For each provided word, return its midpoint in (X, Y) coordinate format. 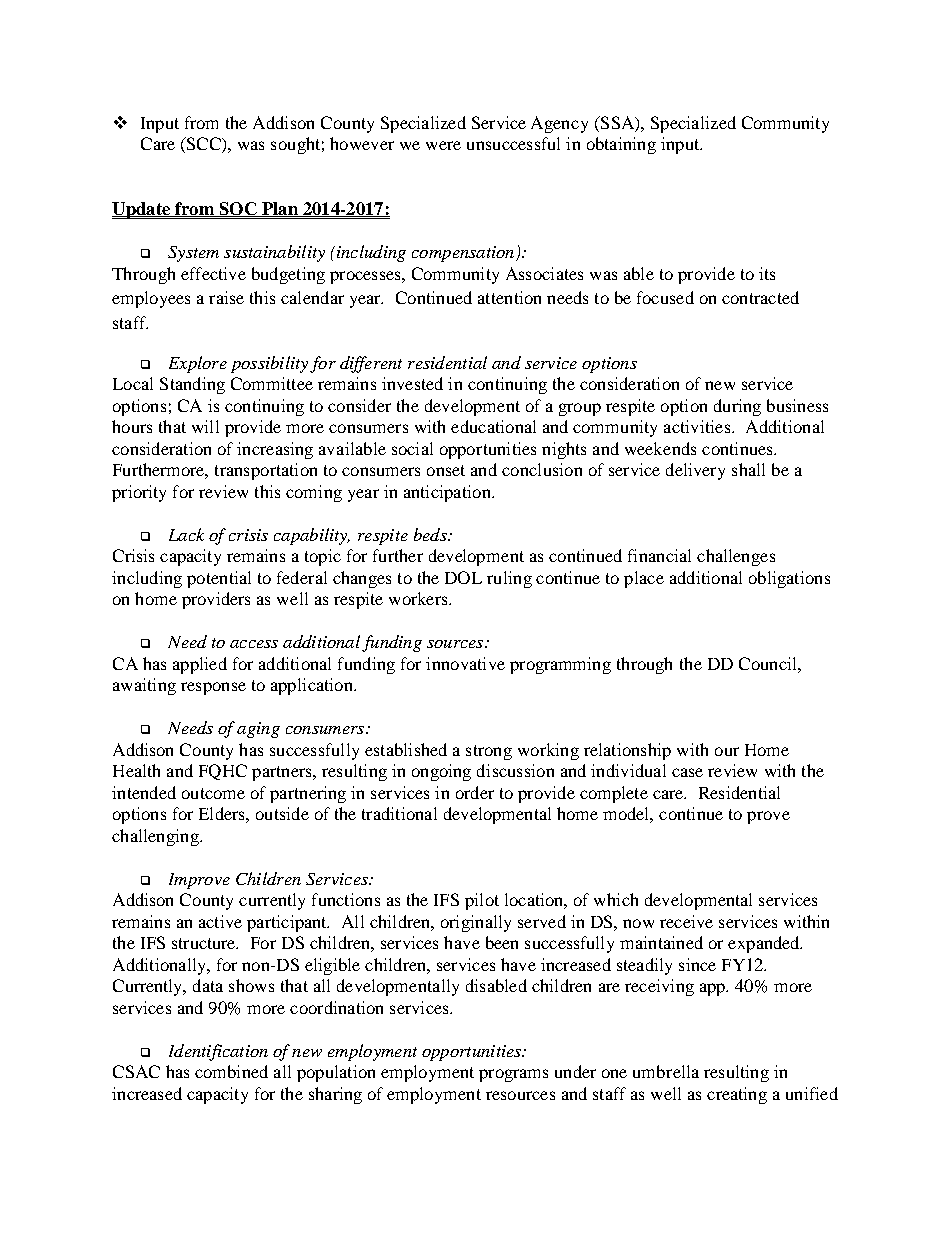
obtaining (621, 145)
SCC (203, 145)
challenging (156, 837)
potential (219, 579)
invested (412, 383)
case (687, 772)
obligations (789, 579)
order (475, 792)
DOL (463, 577)
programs (513, 1075)
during (737, 407)
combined (231, 1071)
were (443, 145)
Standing (192, 385)
